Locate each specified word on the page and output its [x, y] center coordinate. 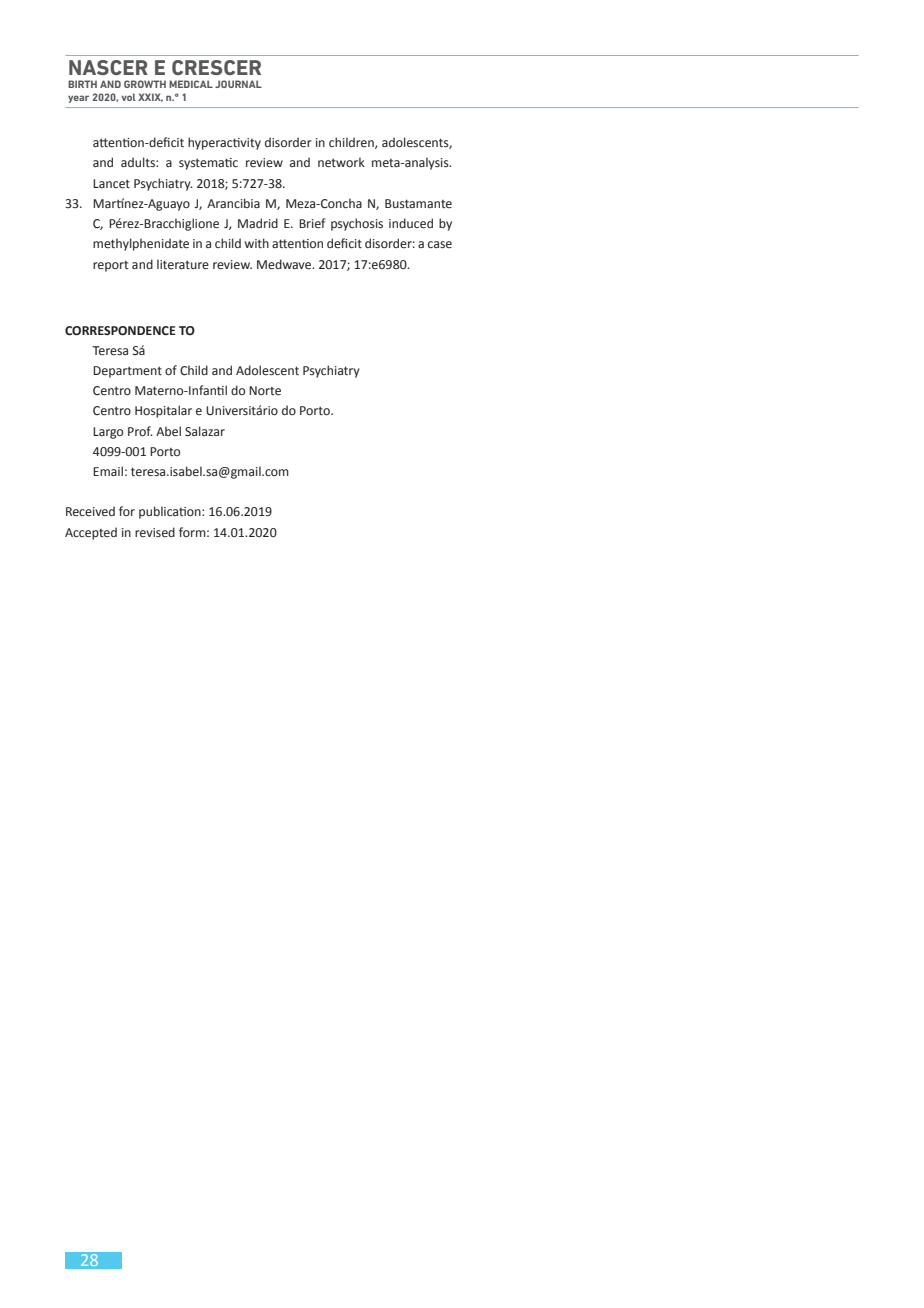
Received [90, 511]
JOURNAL [238, 84]
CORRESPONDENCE [120, 331]
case [440, 244]
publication [171, 512]
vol [128, 97]
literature [183, 264]
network [341, 162]
